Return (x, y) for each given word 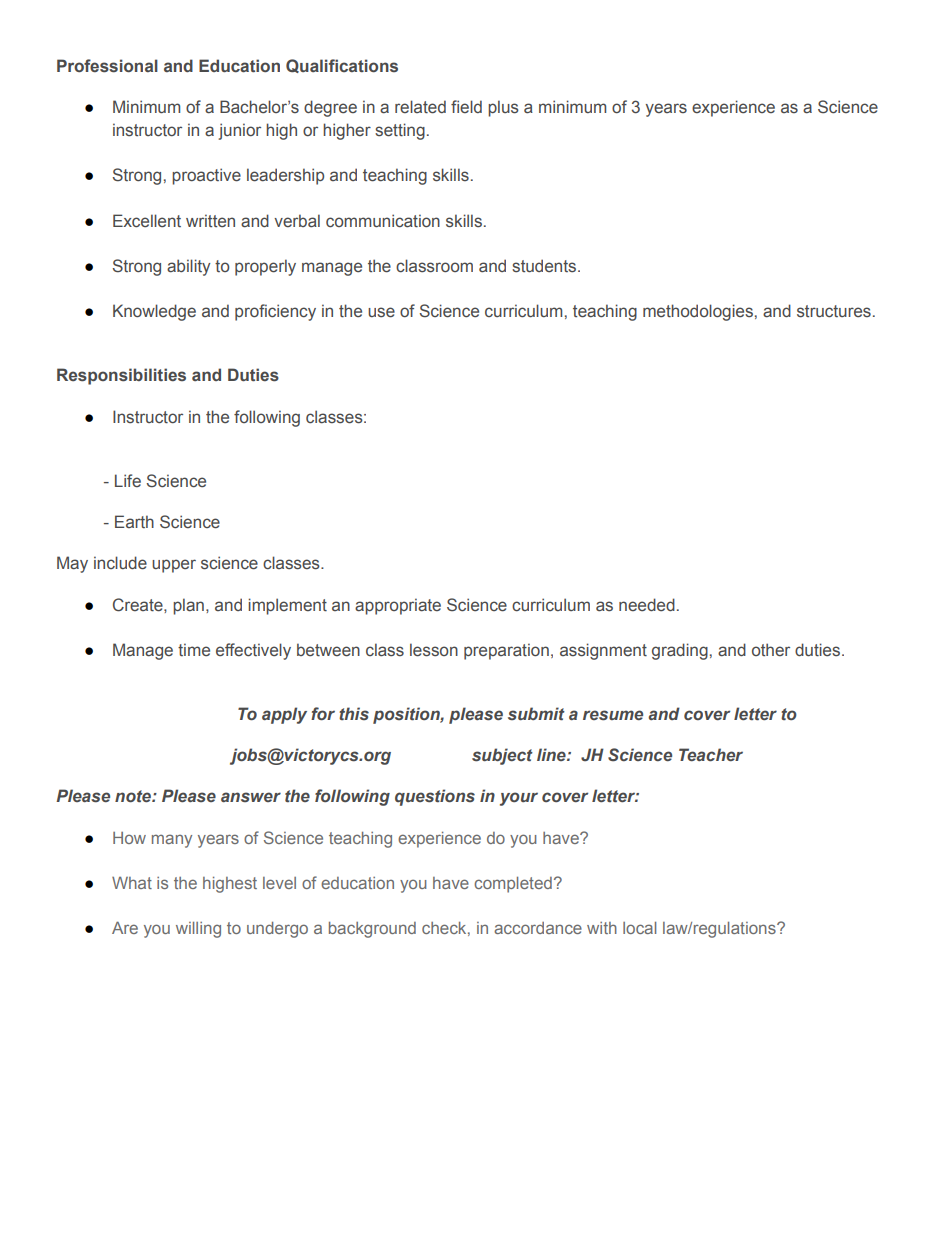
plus (503, 108)
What (132, 883)
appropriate (398, 606)
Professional (107, 66)
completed (513, 885)
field (466, 106)
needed (647, 604)
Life (128, 480)
